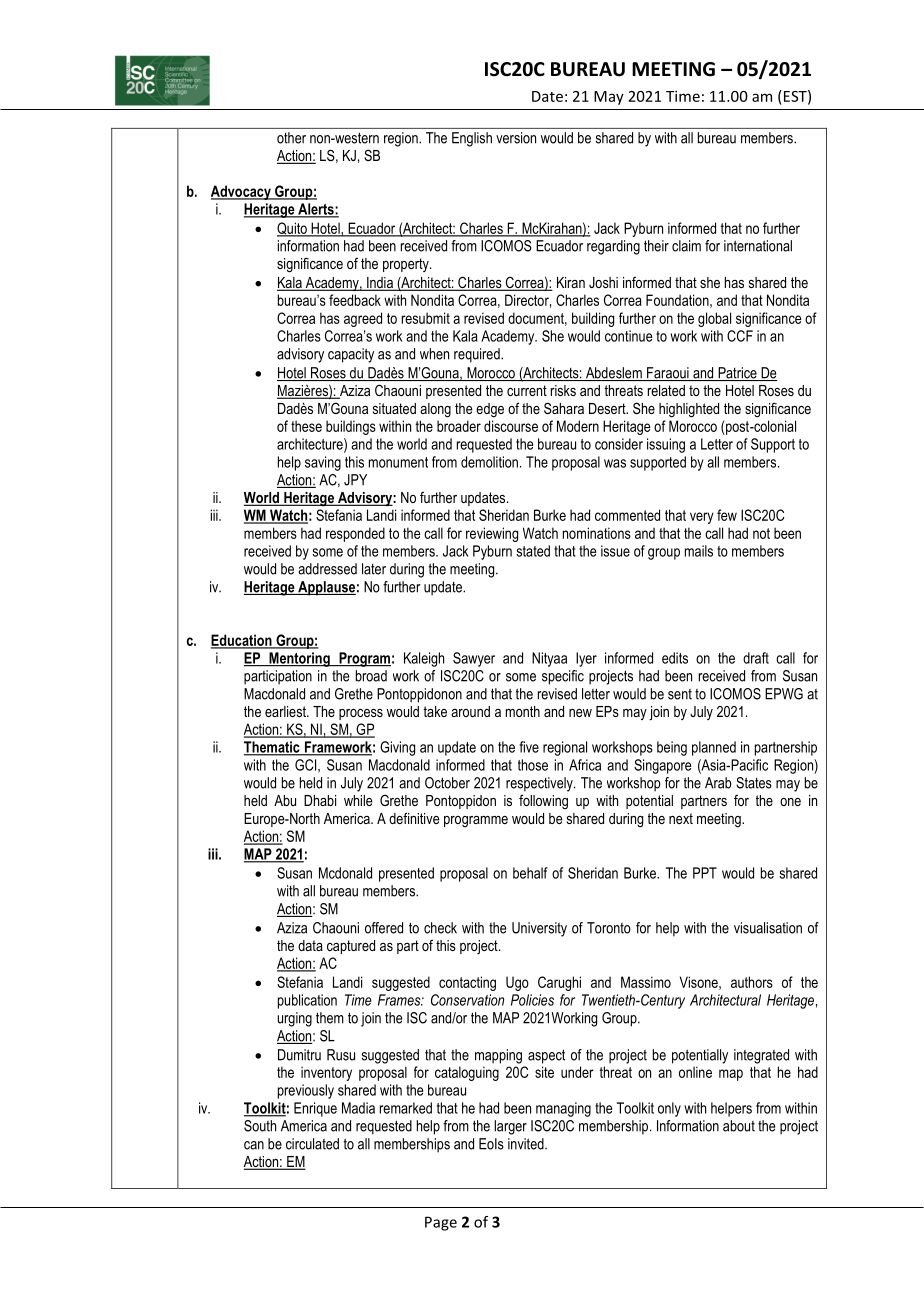 This screenshot has height=1308, width=924. I want to click on edits, so click(675, 658).
